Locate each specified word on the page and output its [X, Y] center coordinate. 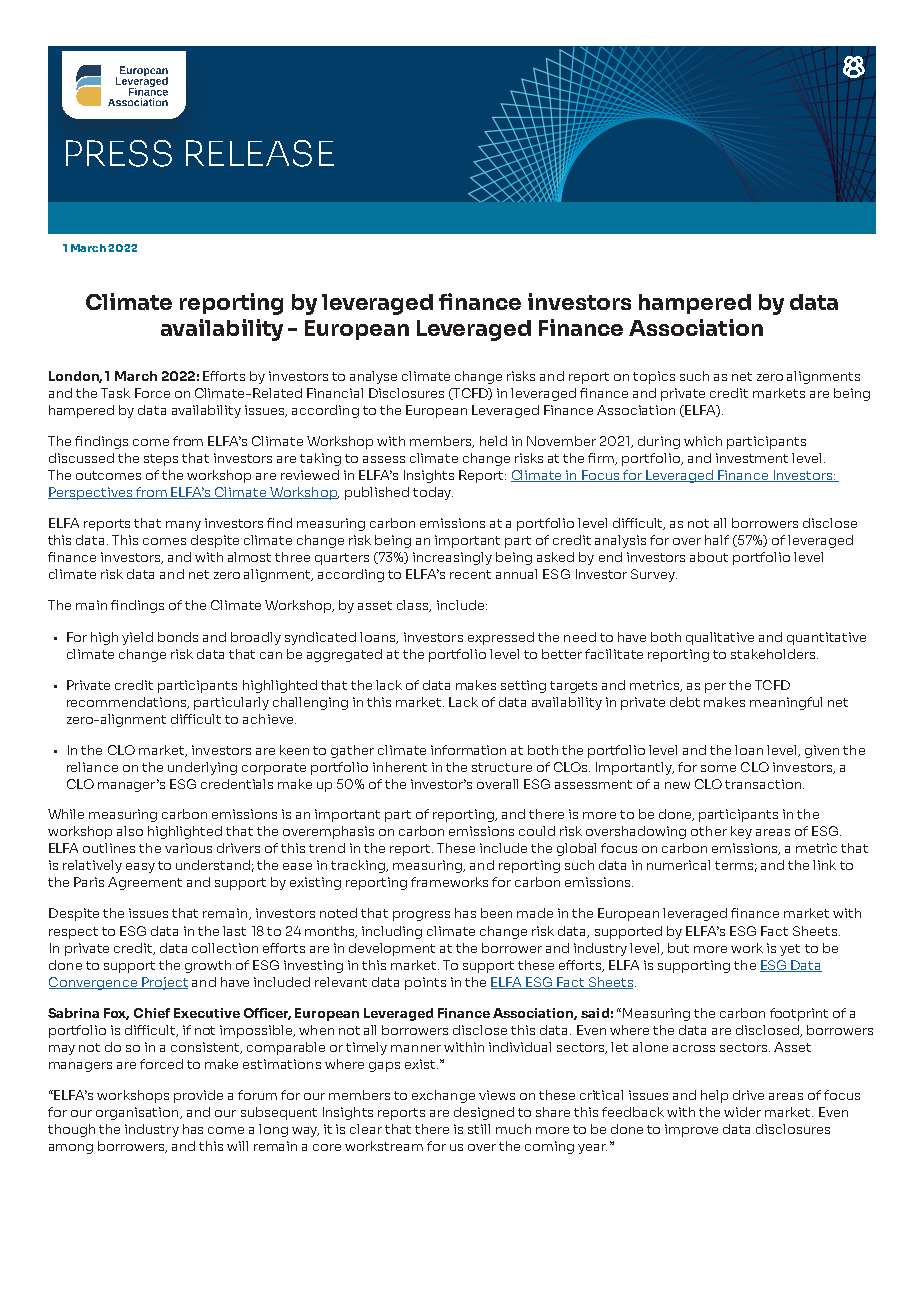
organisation [138, 1113]
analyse [373, 377]
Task [115, 393]
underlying [202, 768]
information [468, 750]
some [718, 768]
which [703, 441]
